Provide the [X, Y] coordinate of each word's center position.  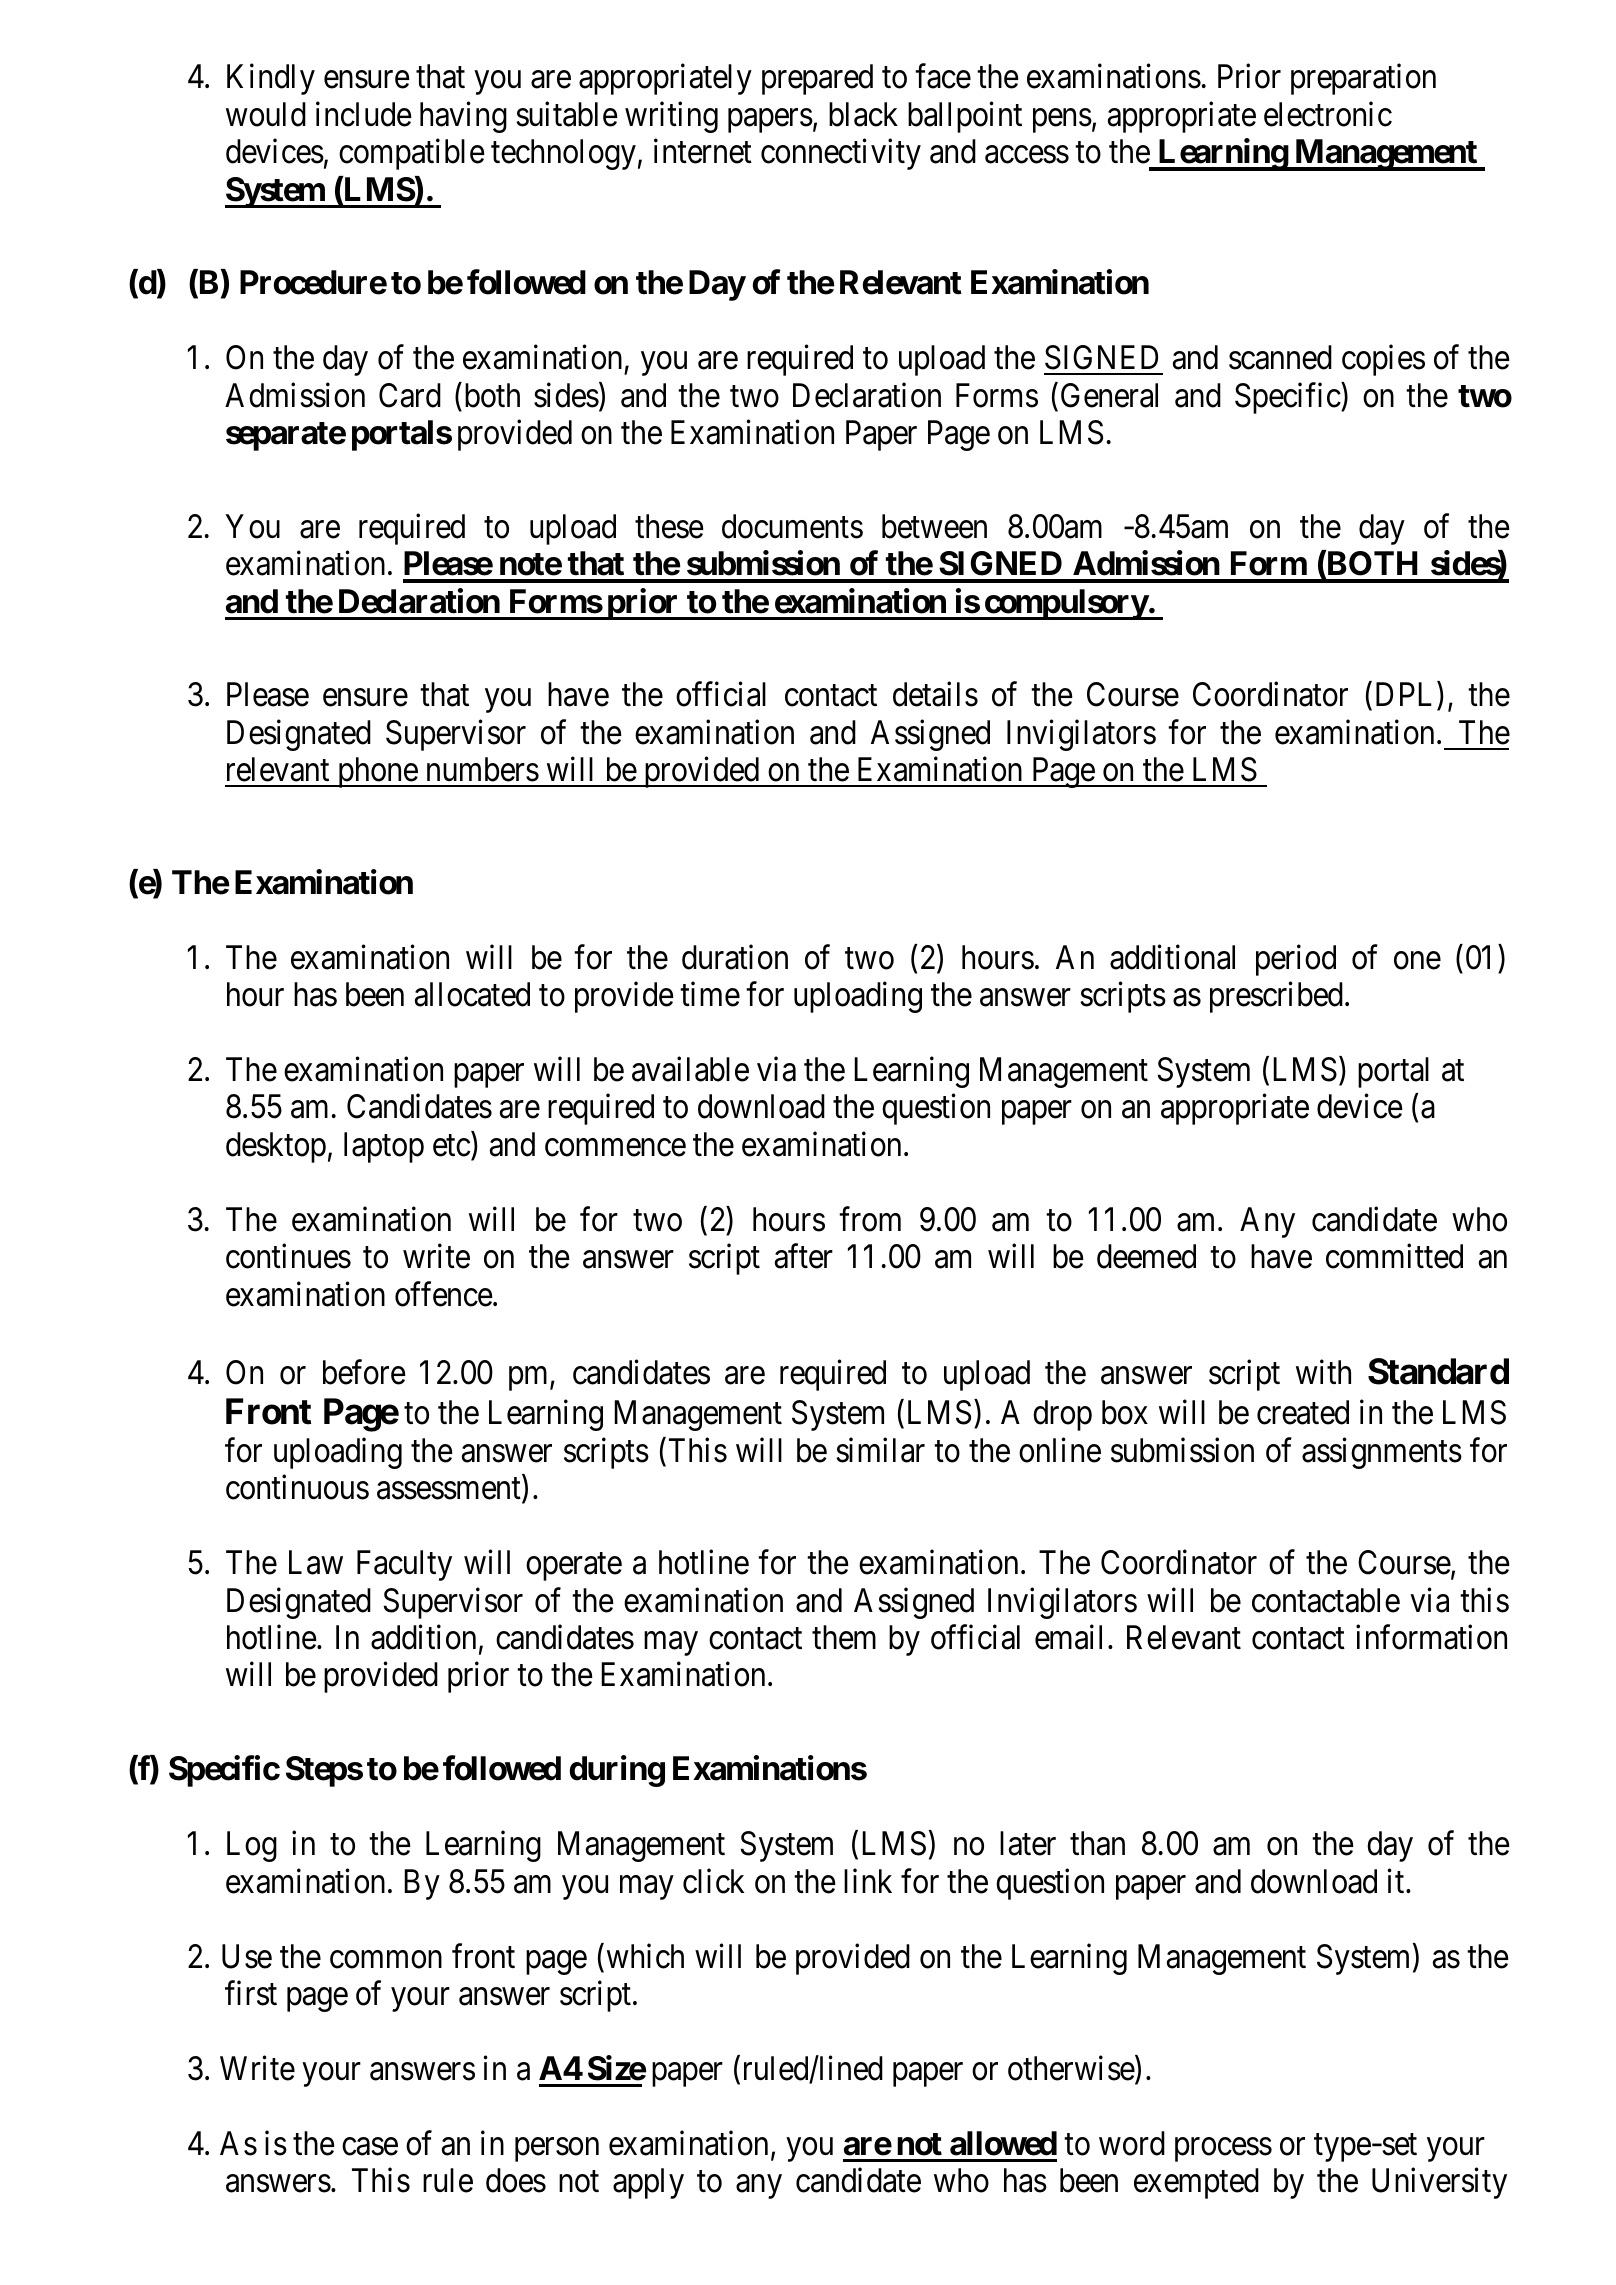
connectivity [841, 154]
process [1223, 2150]
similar [880, 1450]
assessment [450, 1490]
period [1296, 960]
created [1303, 1412]
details [935, 694]
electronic [1328, 114]
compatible [412, 154]
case [370, 2147]
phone [377, 772]
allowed [1003, 2143]
